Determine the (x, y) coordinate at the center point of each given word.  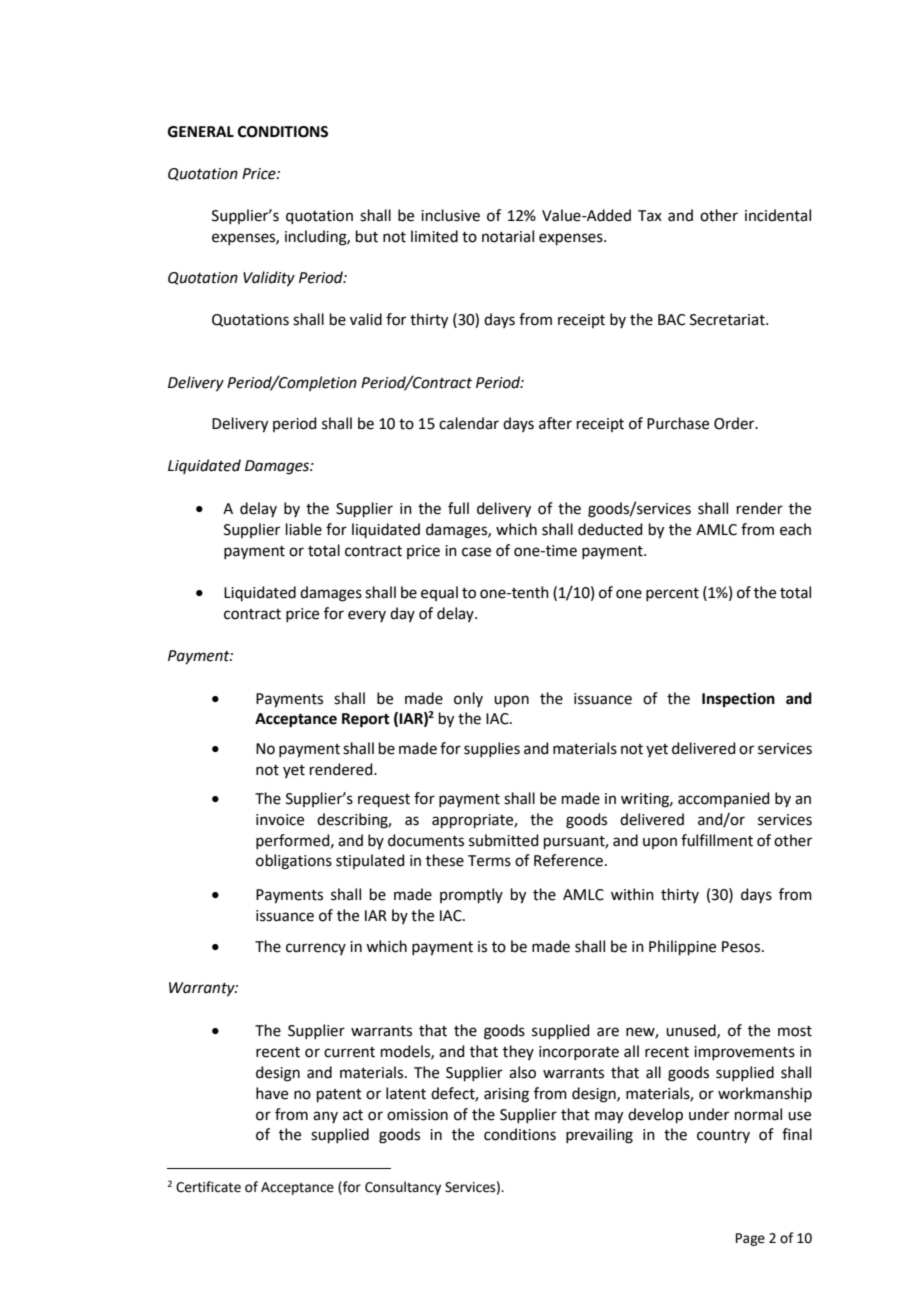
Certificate (208, 1187)
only (468, 699)
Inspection (738, 700)
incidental (778, 215)
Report (366, 720)
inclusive (450, 215)
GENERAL (201, 132)
